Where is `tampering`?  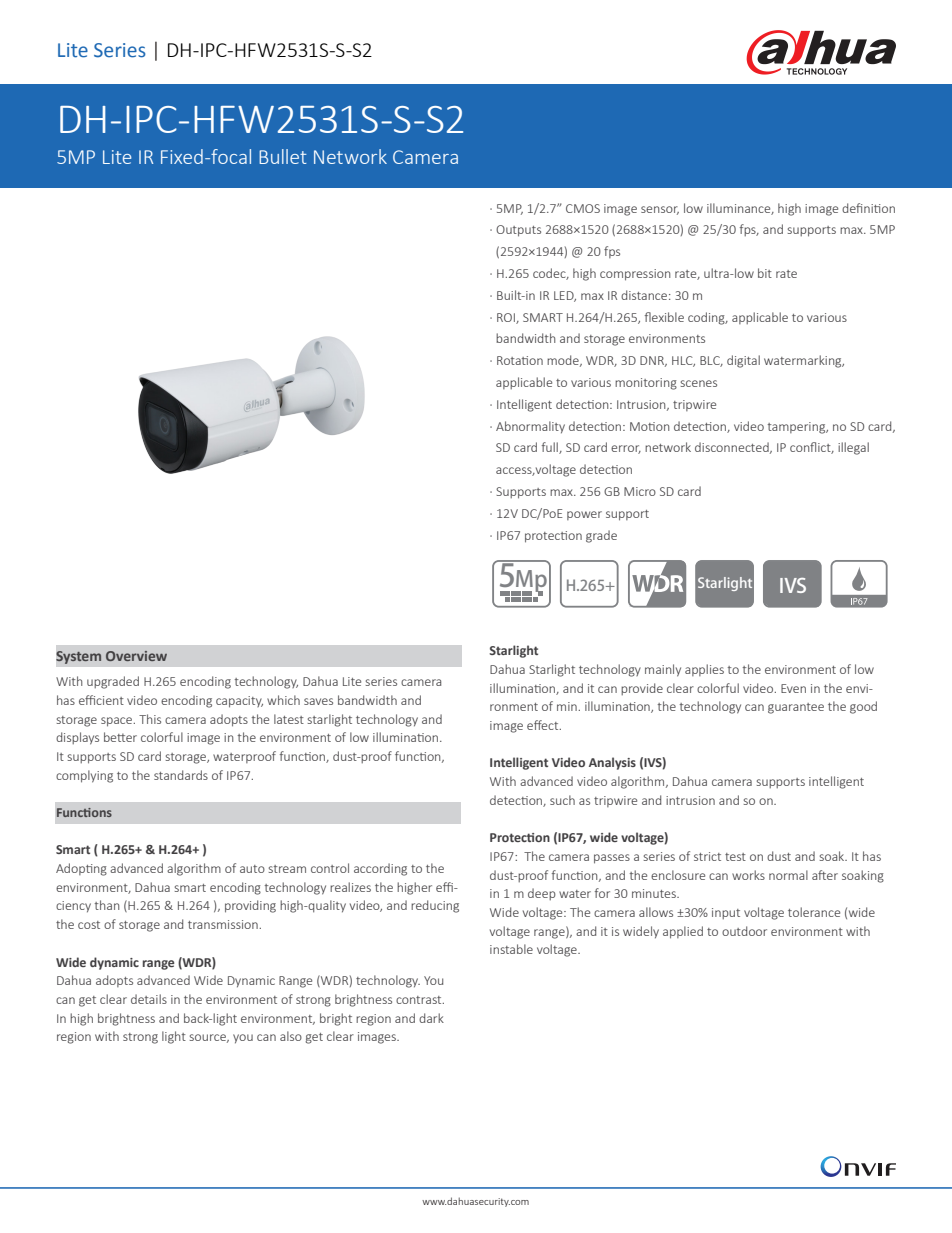
tampering is located at coordinates (798, 428).
